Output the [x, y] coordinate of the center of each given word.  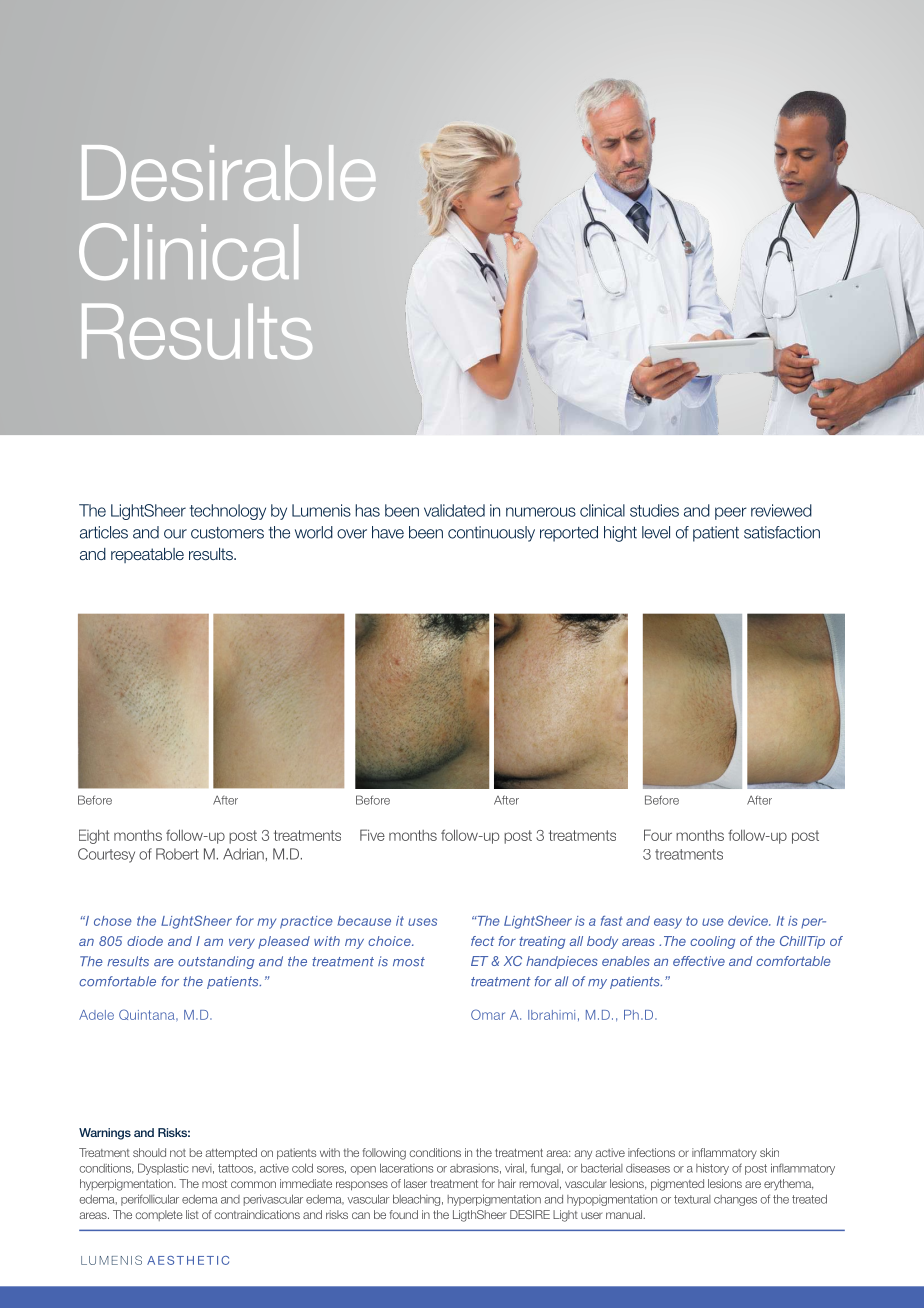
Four [658, 835]
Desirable [229, 173]
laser [415, 1183]
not [178, 1153]
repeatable [147, 555]
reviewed [781, 510]
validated [454, 510]
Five [372, 835]
